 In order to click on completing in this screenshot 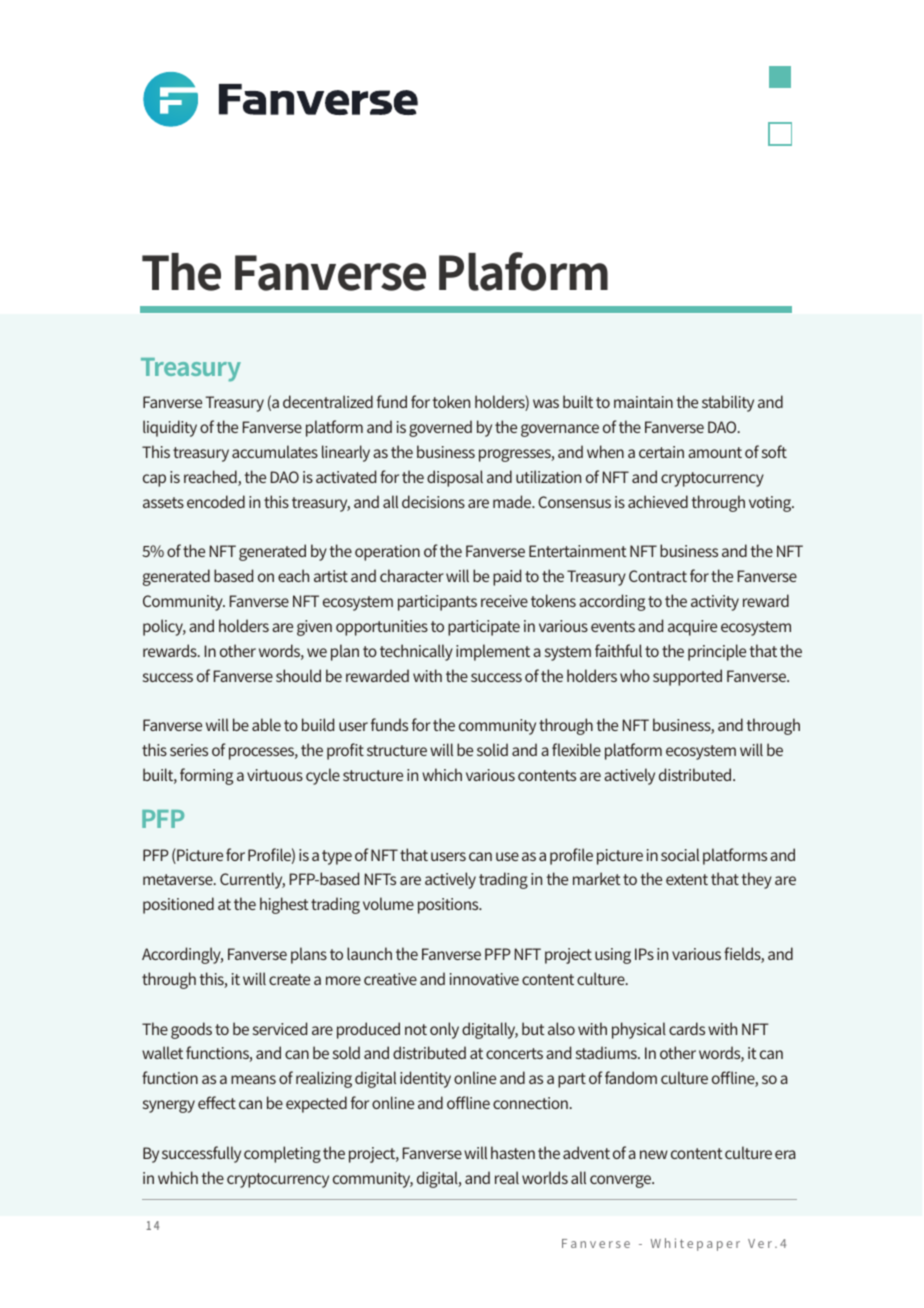, I will do `click(282, 1154)`.
